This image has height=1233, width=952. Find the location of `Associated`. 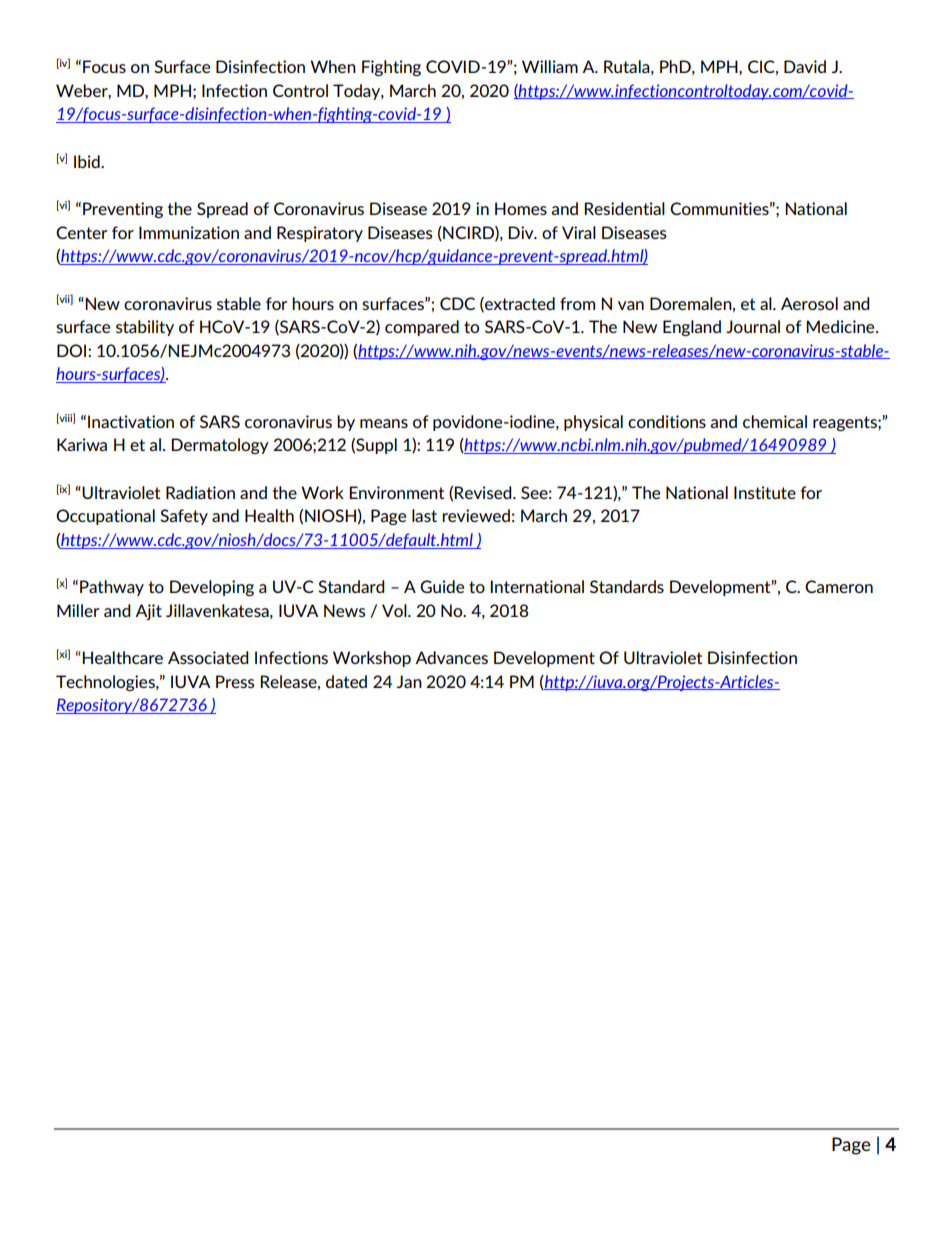

Associated is located at coordinates (208, 657).
